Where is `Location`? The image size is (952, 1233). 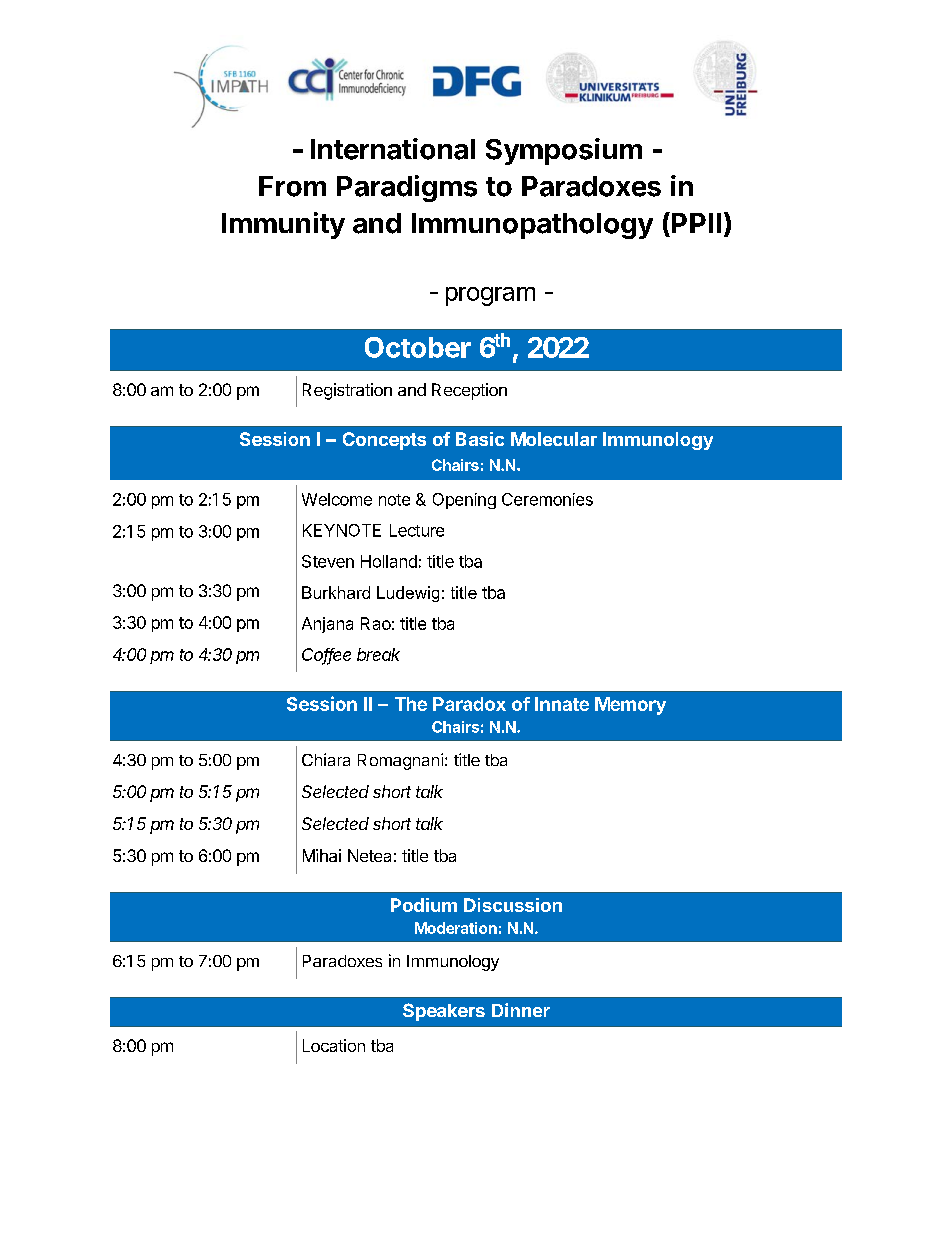 Location is located at coordinates (334, 1045).
